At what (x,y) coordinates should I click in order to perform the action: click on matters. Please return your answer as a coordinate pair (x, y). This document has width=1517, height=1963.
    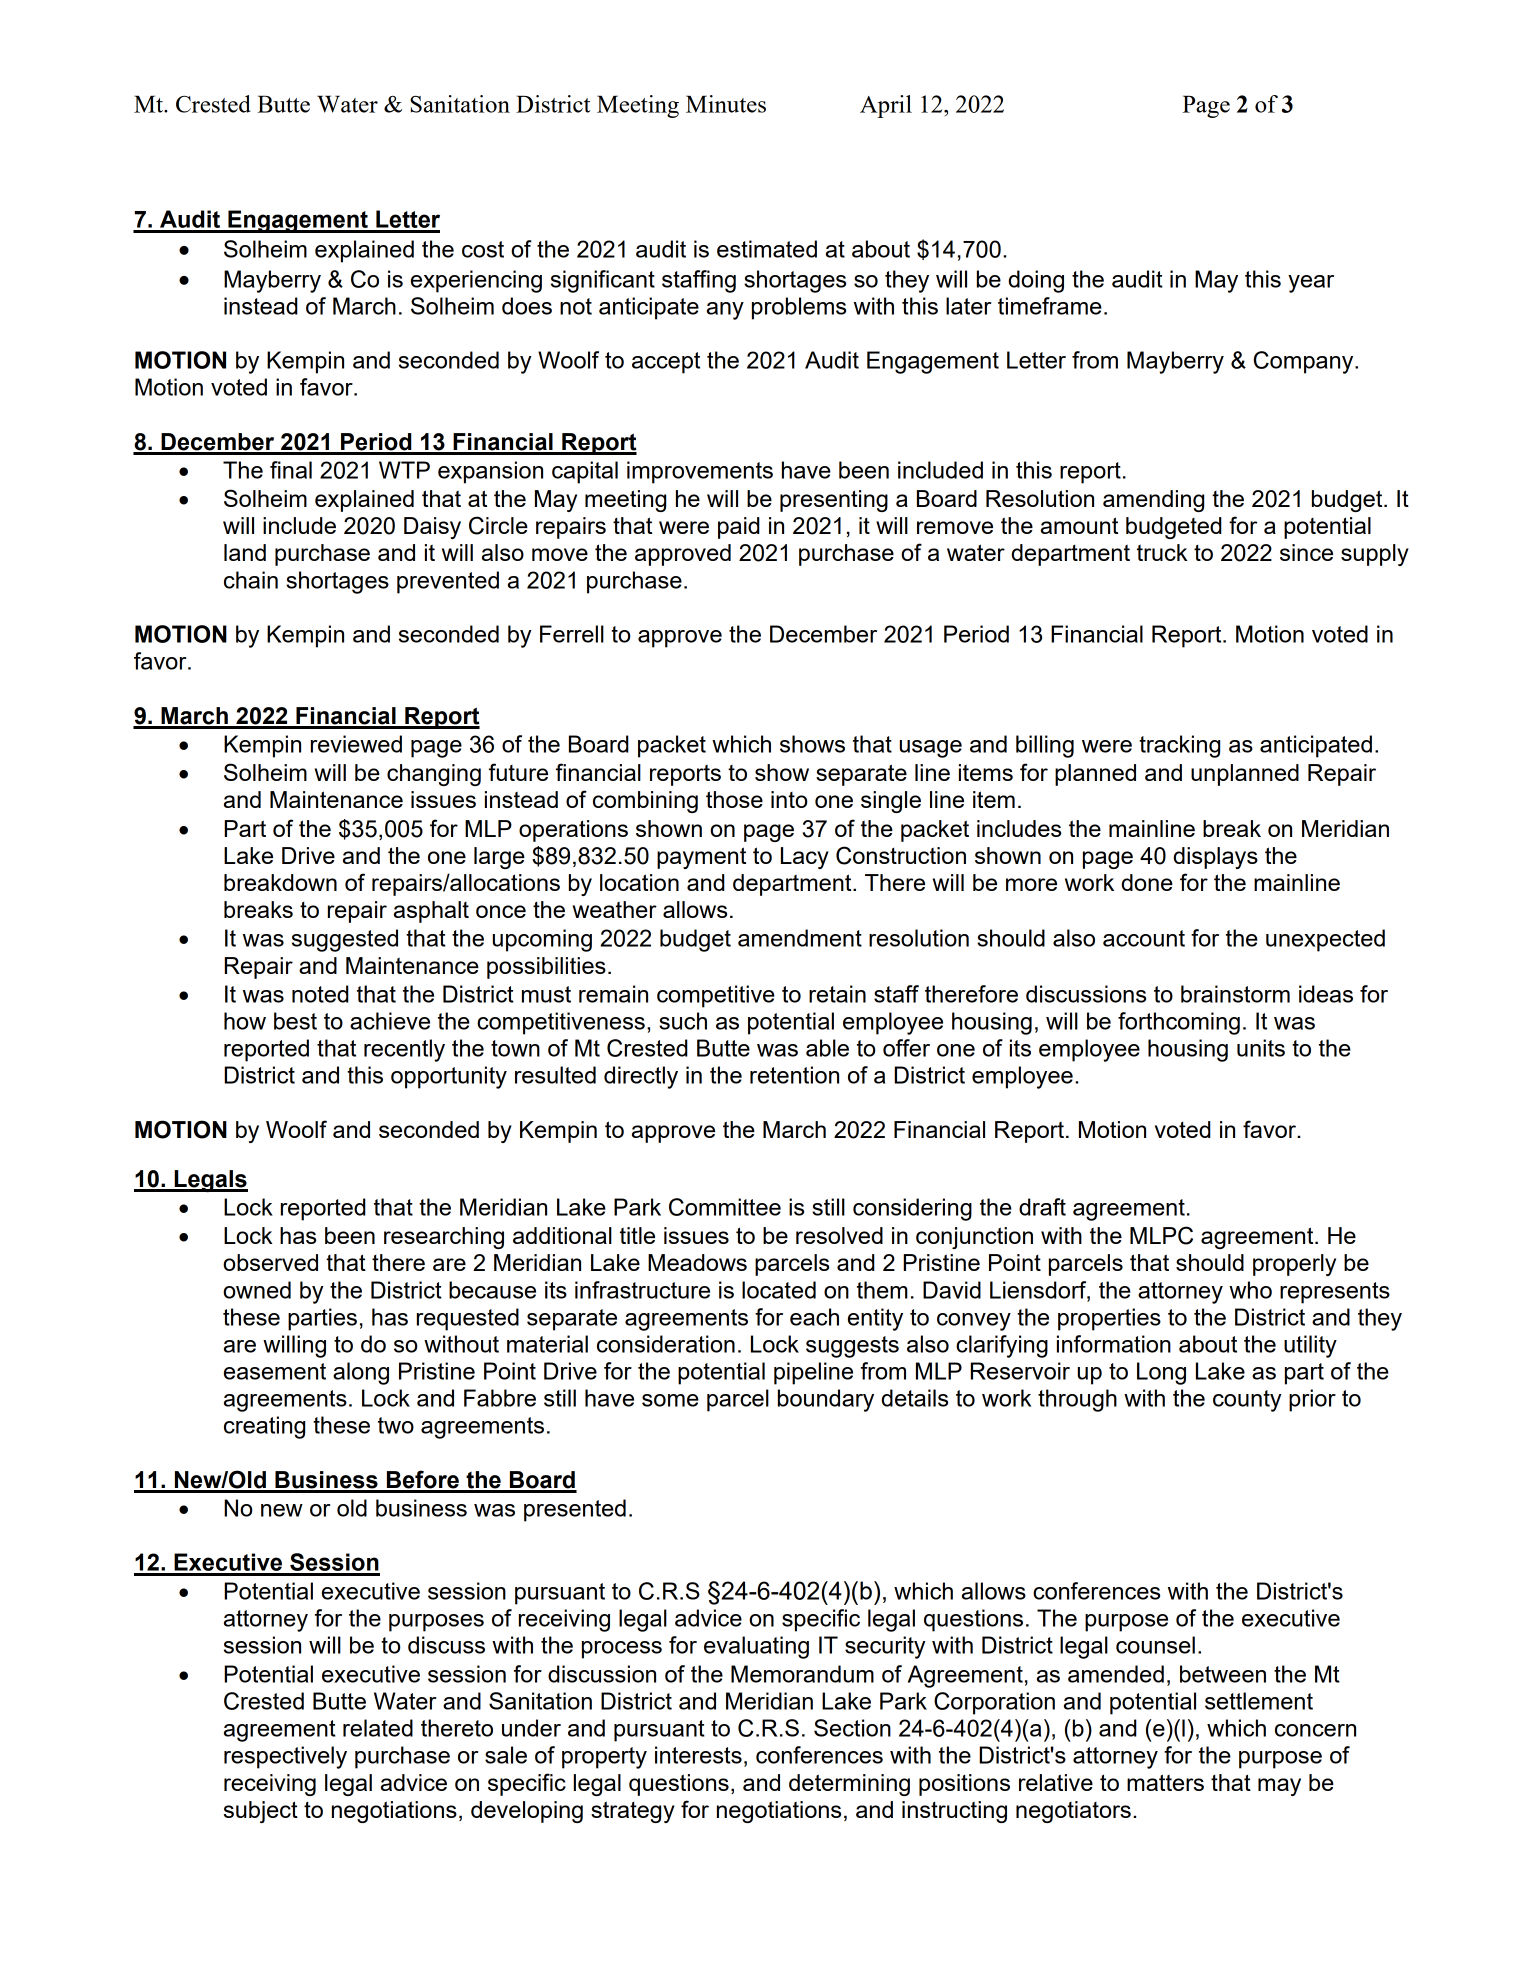
    Looking at the image, I should click on (1165, 1782).
